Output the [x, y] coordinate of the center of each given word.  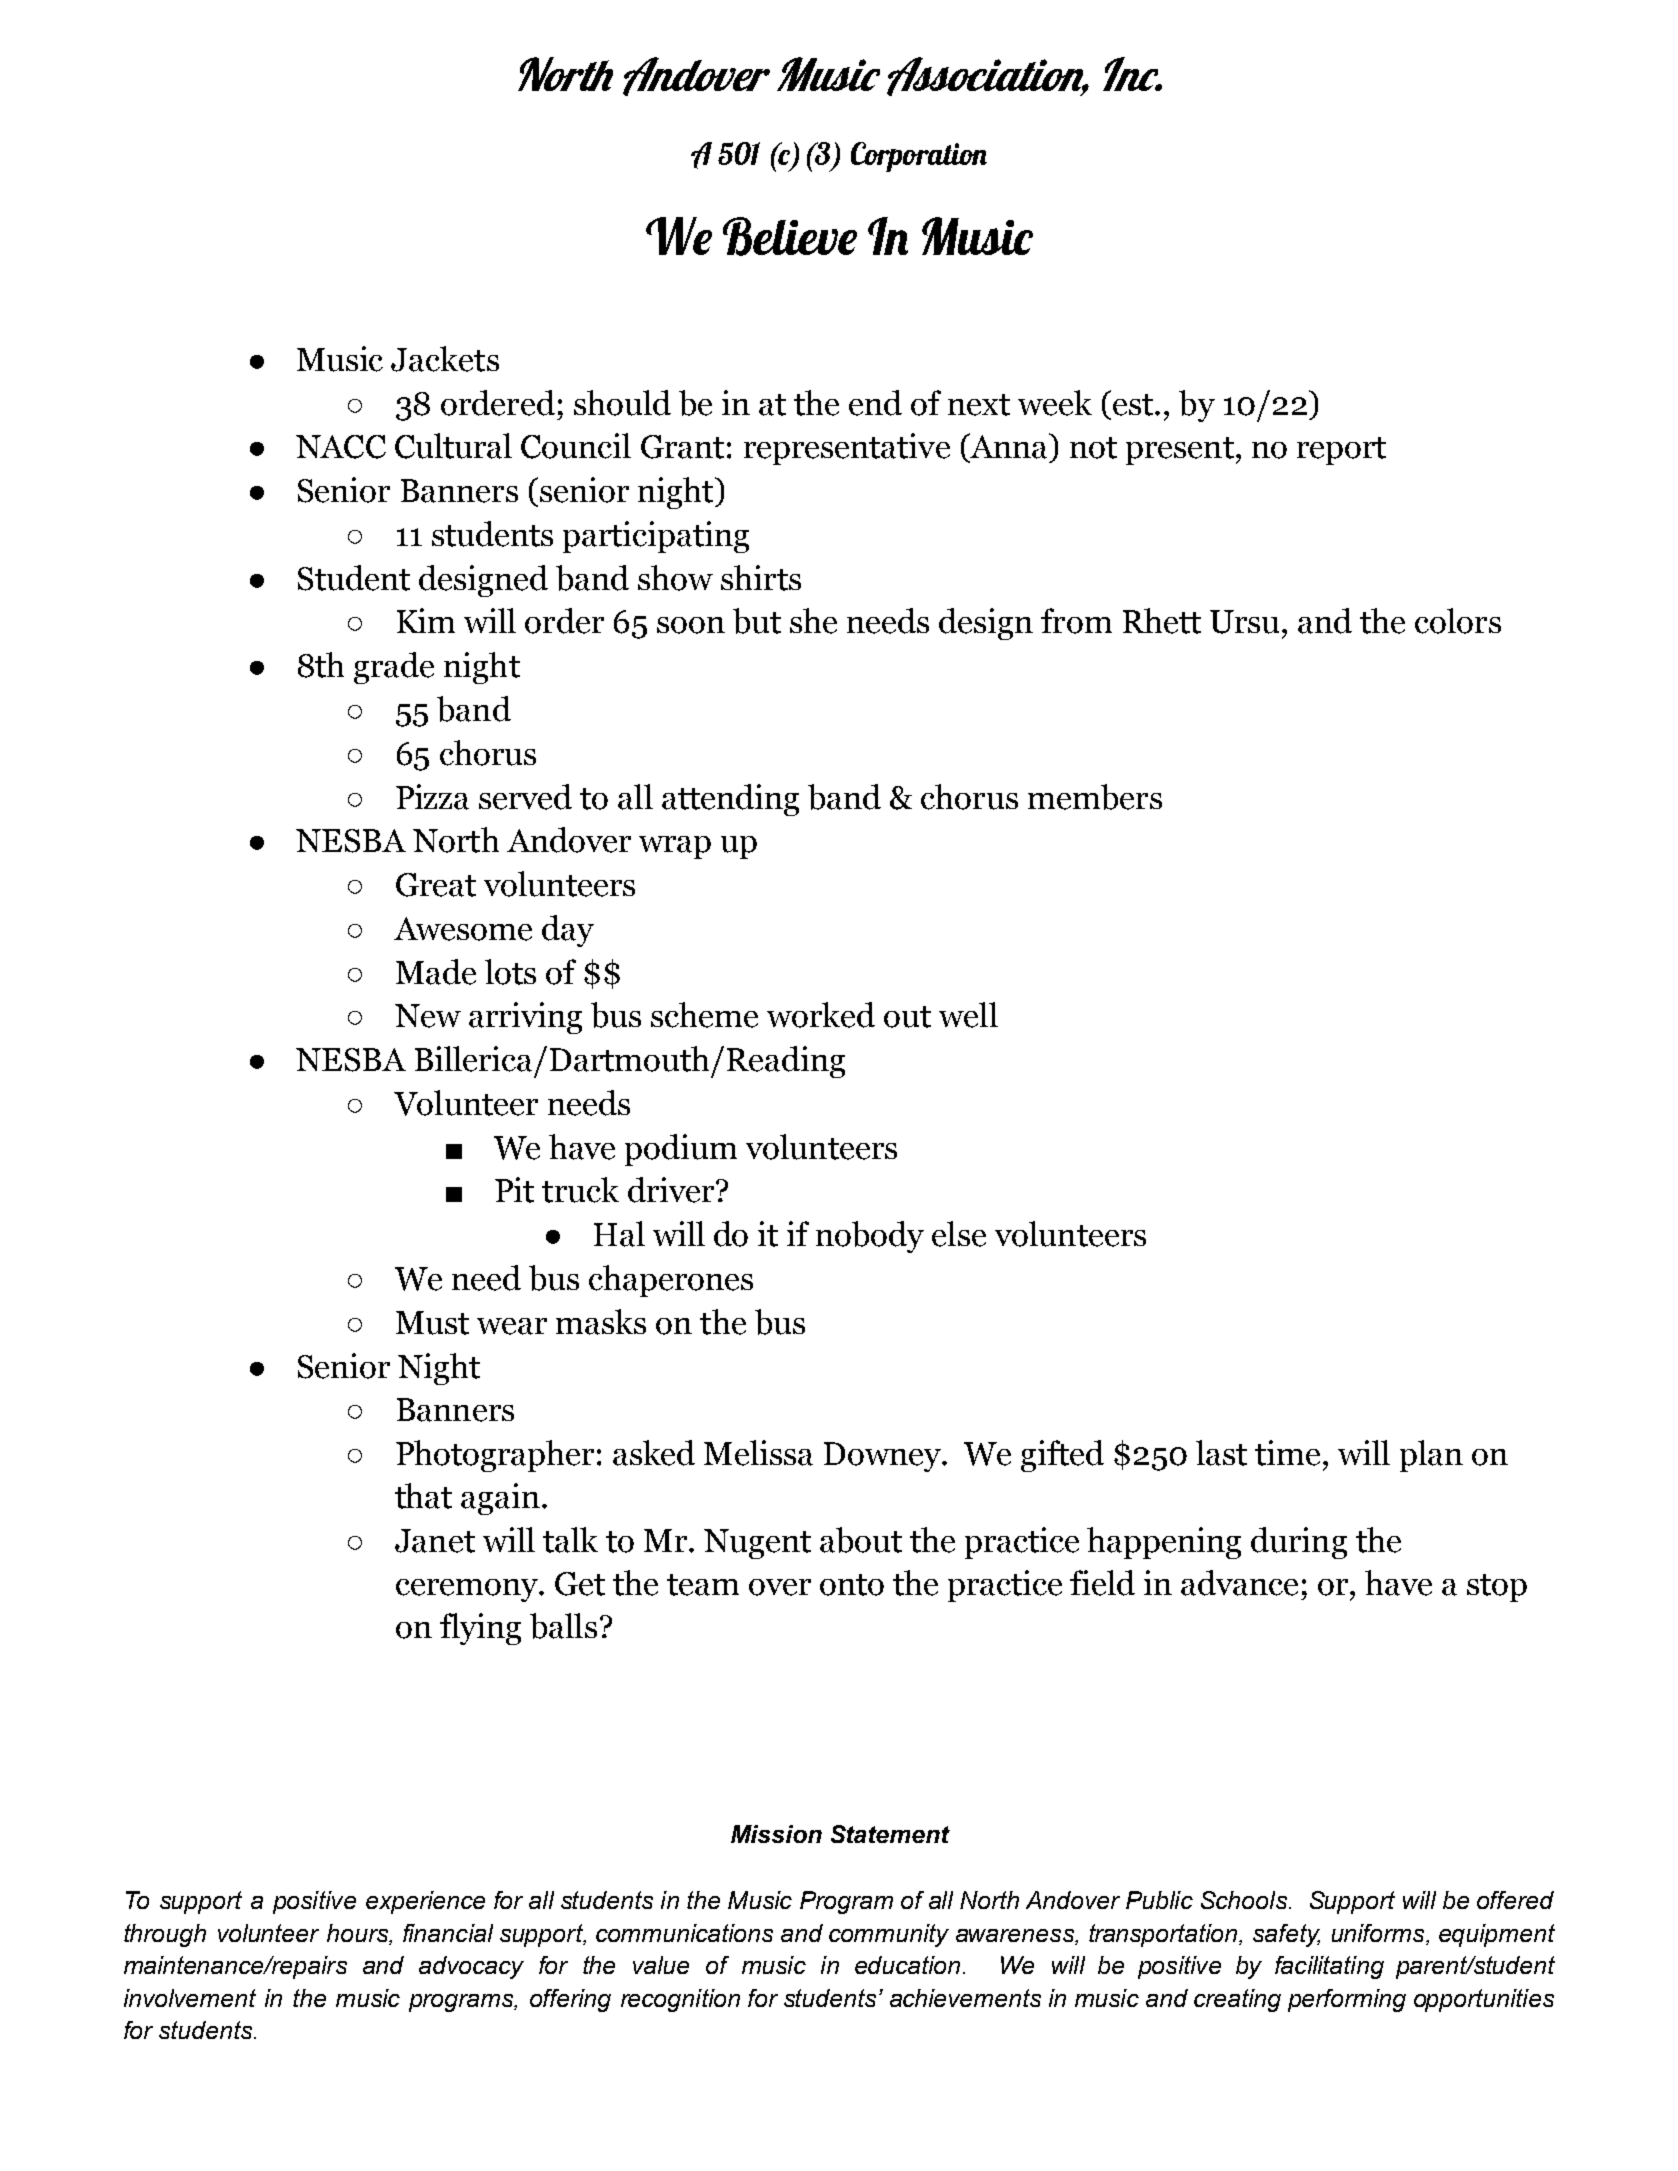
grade [394, 668]
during [1299, 1543]
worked [821, 1015]
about [861, 1540]
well [968, 1015]
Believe [790, 236]
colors [1458, 621]
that [423, 1496]
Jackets [445, 359]
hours [359, 1934]
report [1341, 451]
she [813, 621]
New [428, 1016]
